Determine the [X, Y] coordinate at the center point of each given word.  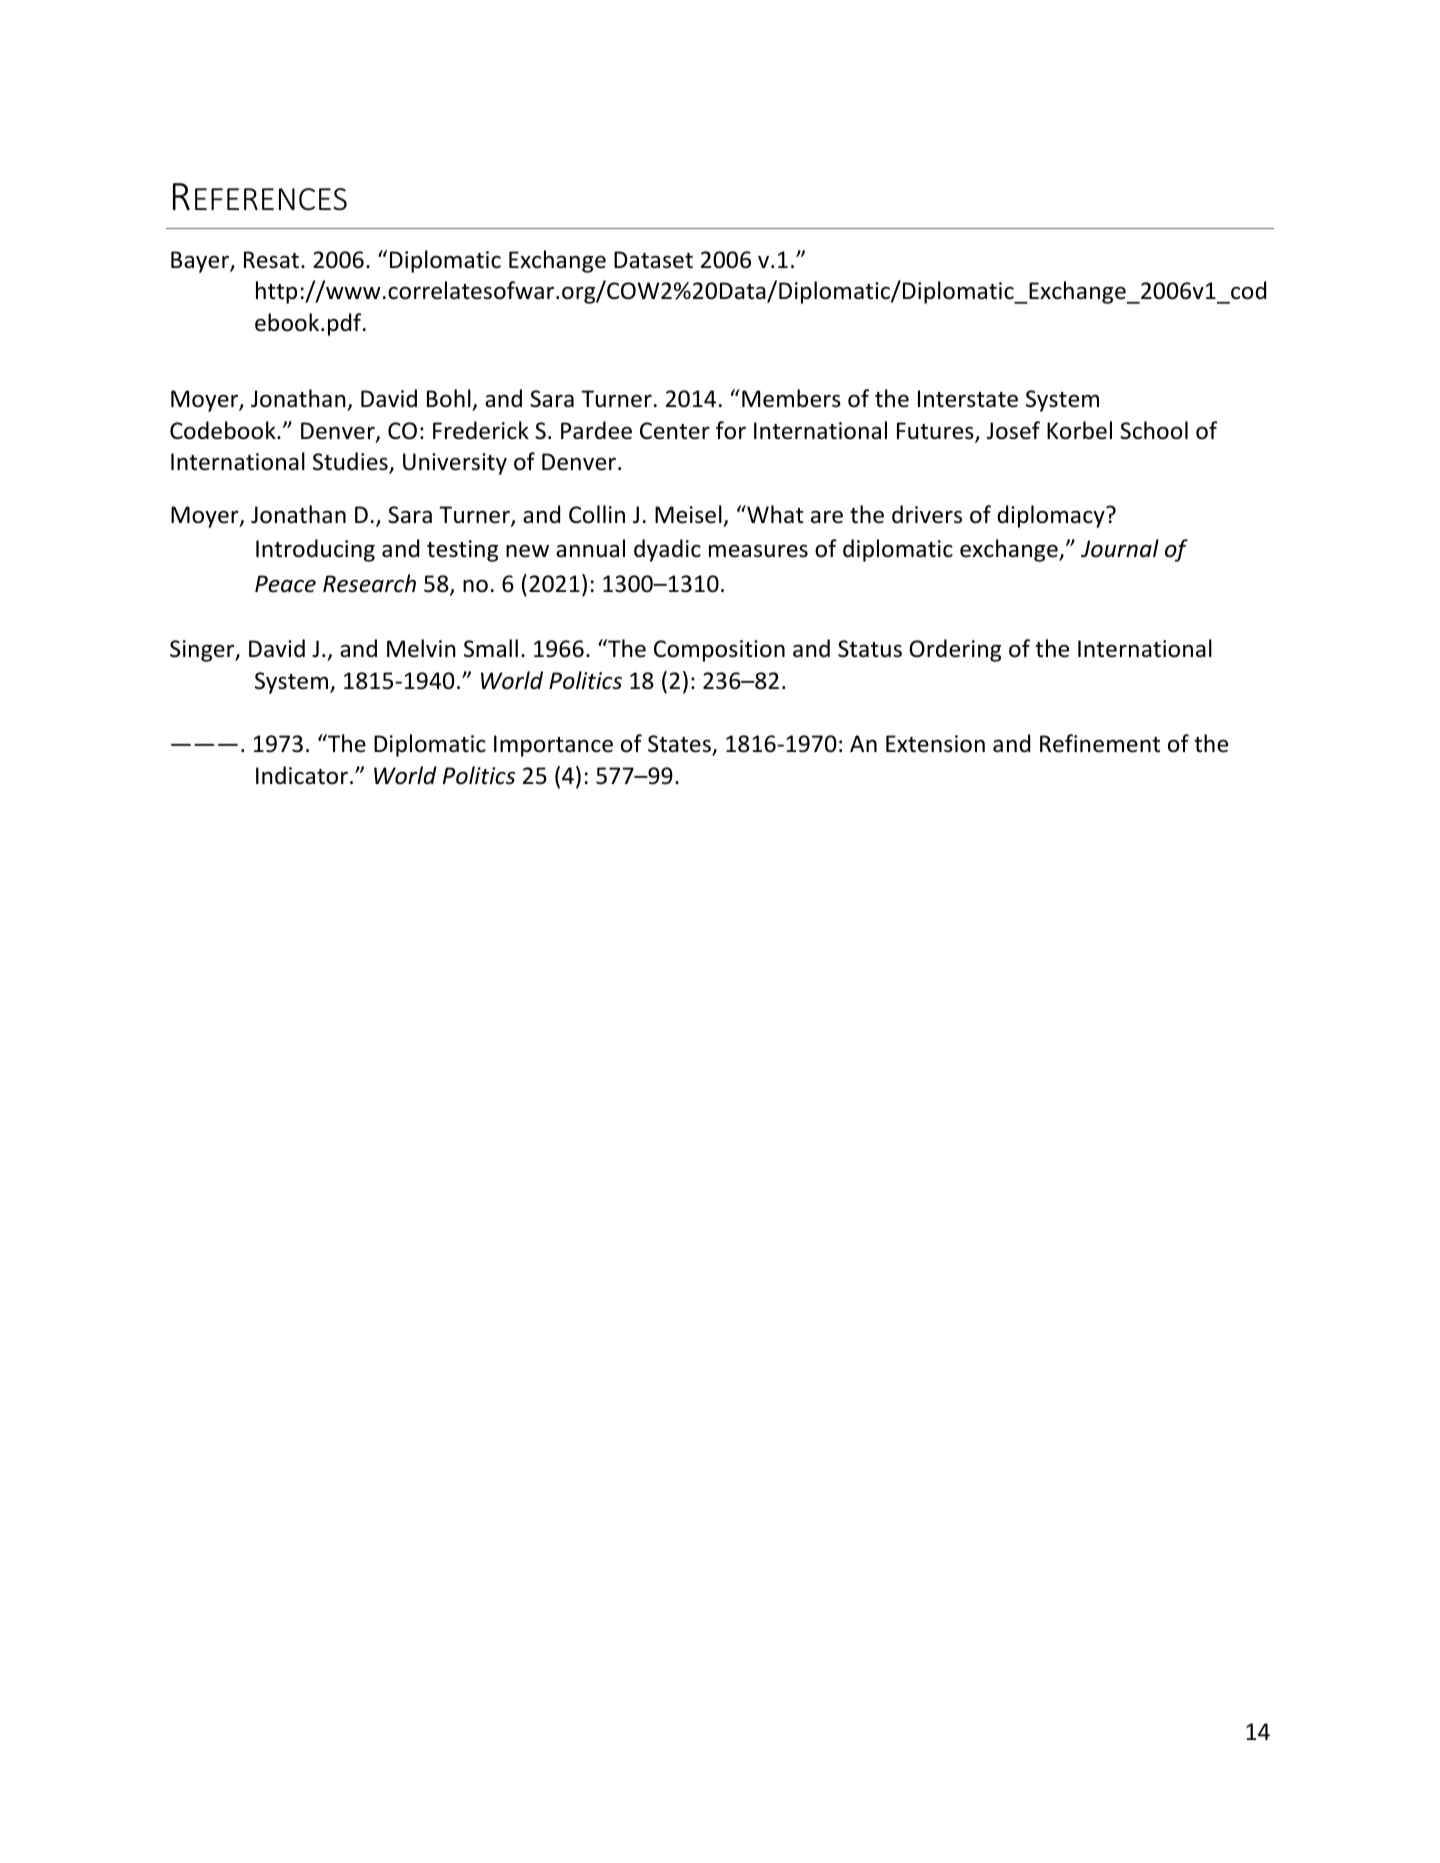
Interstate [968, 399]
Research [369, 583]
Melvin [421, 648]
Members [791, 398]
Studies [351, 462]
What [774, 514]
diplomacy [1052, 516]
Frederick [481, 430]
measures [758, 551]
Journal [1120, 548]
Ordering [955, 650]
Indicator [302, 775]
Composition [719, 651]
